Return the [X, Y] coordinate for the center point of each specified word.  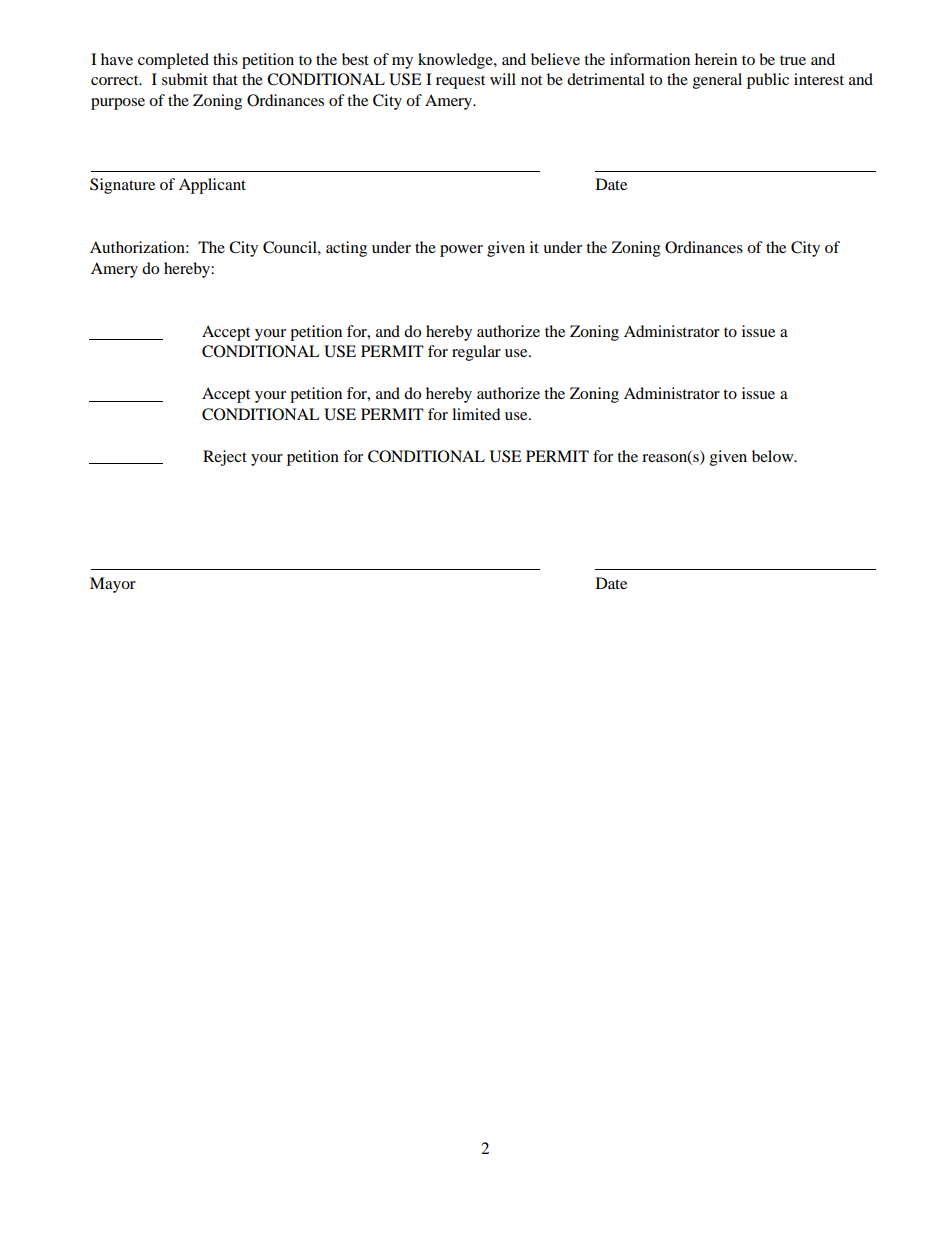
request [460, 82]
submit [185, 79]
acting [346, 249]
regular [476, 353]
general [717, 81]
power [461, 251]
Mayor [113, 585]
